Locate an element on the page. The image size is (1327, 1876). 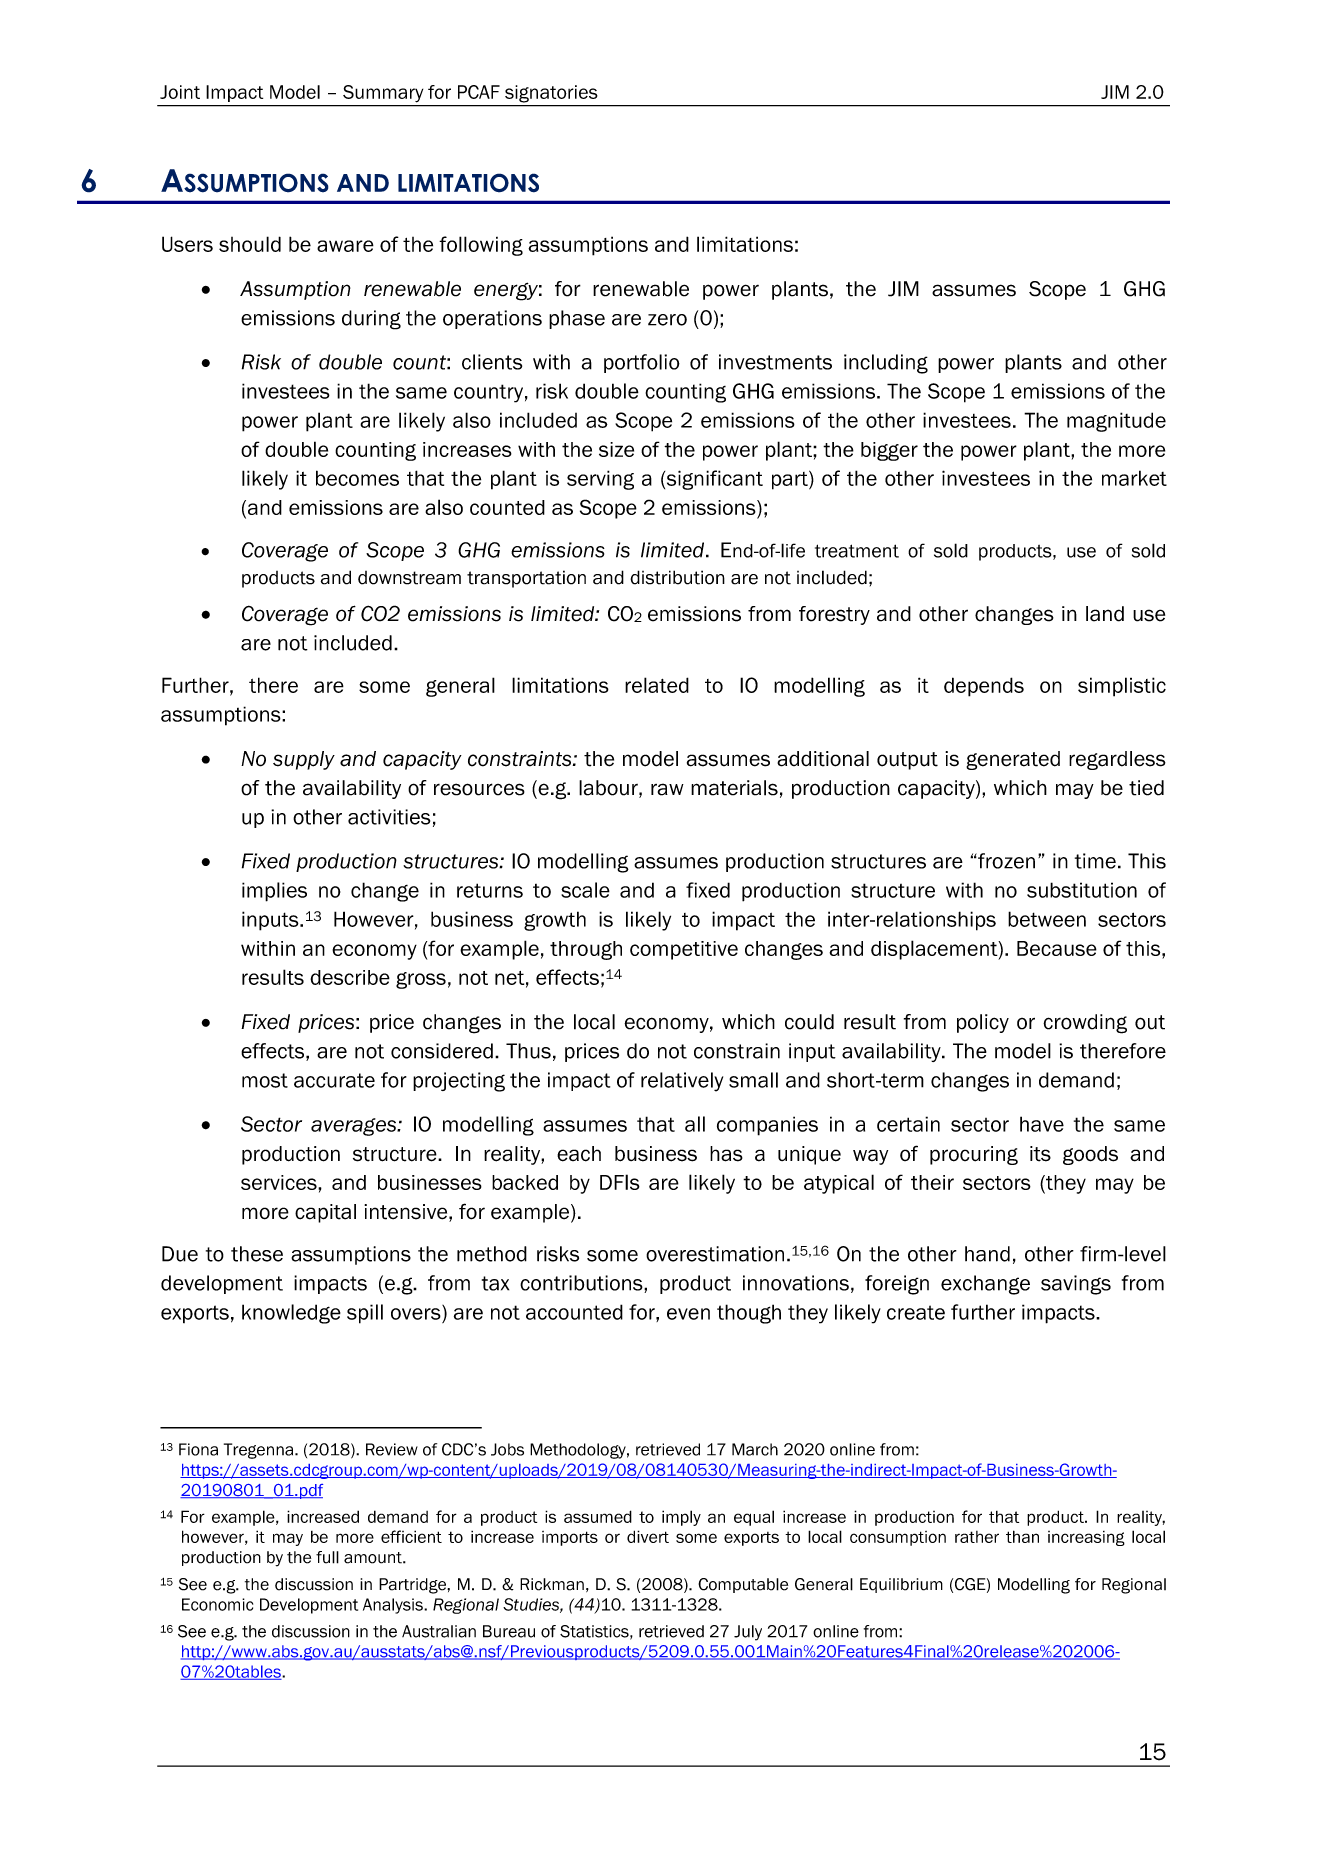
most is located at coordinates (265, 1080).
